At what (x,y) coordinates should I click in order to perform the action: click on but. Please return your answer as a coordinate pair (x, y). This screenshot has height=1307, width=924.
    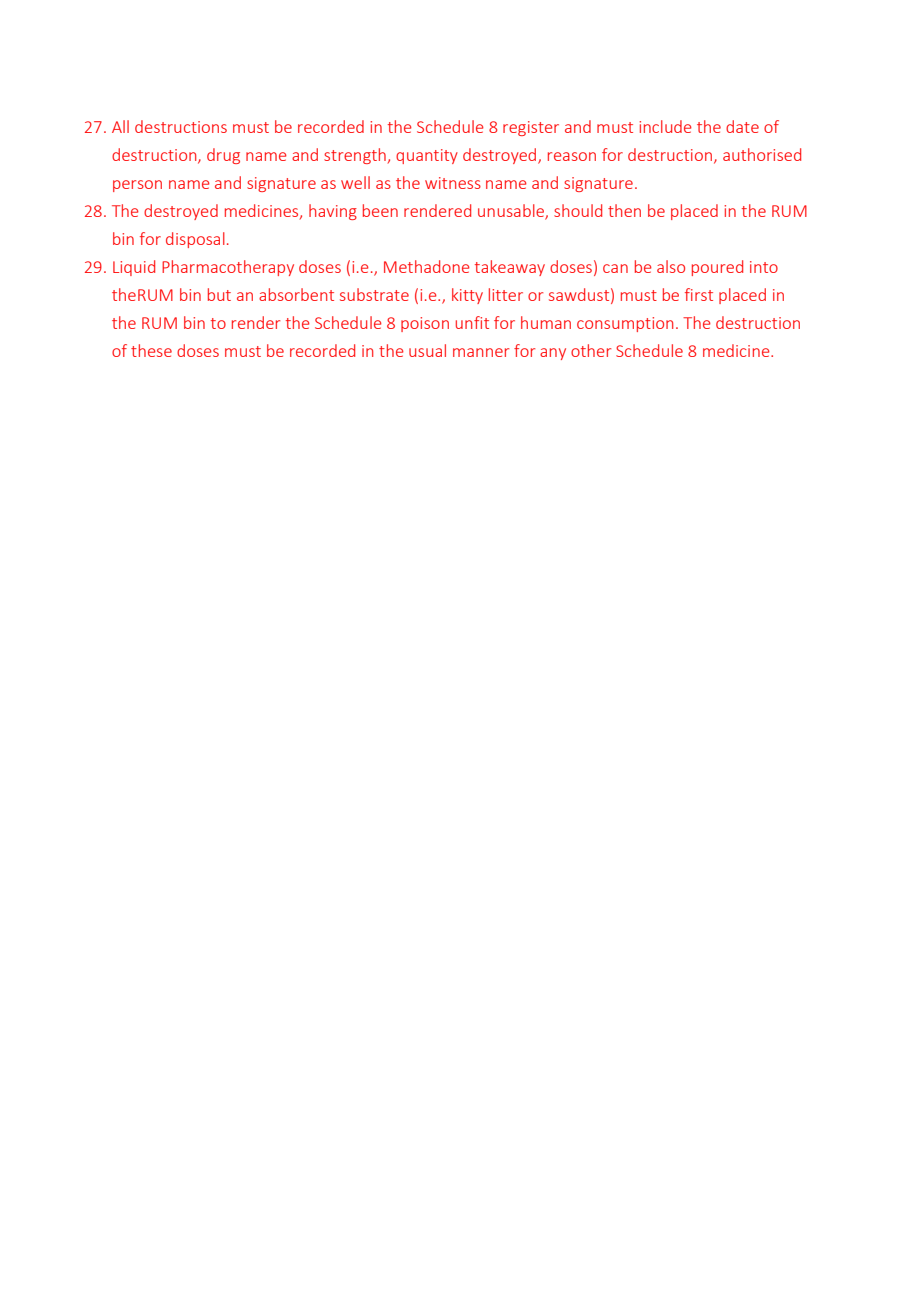
    Looking at the image, I should click on (219, 294).
